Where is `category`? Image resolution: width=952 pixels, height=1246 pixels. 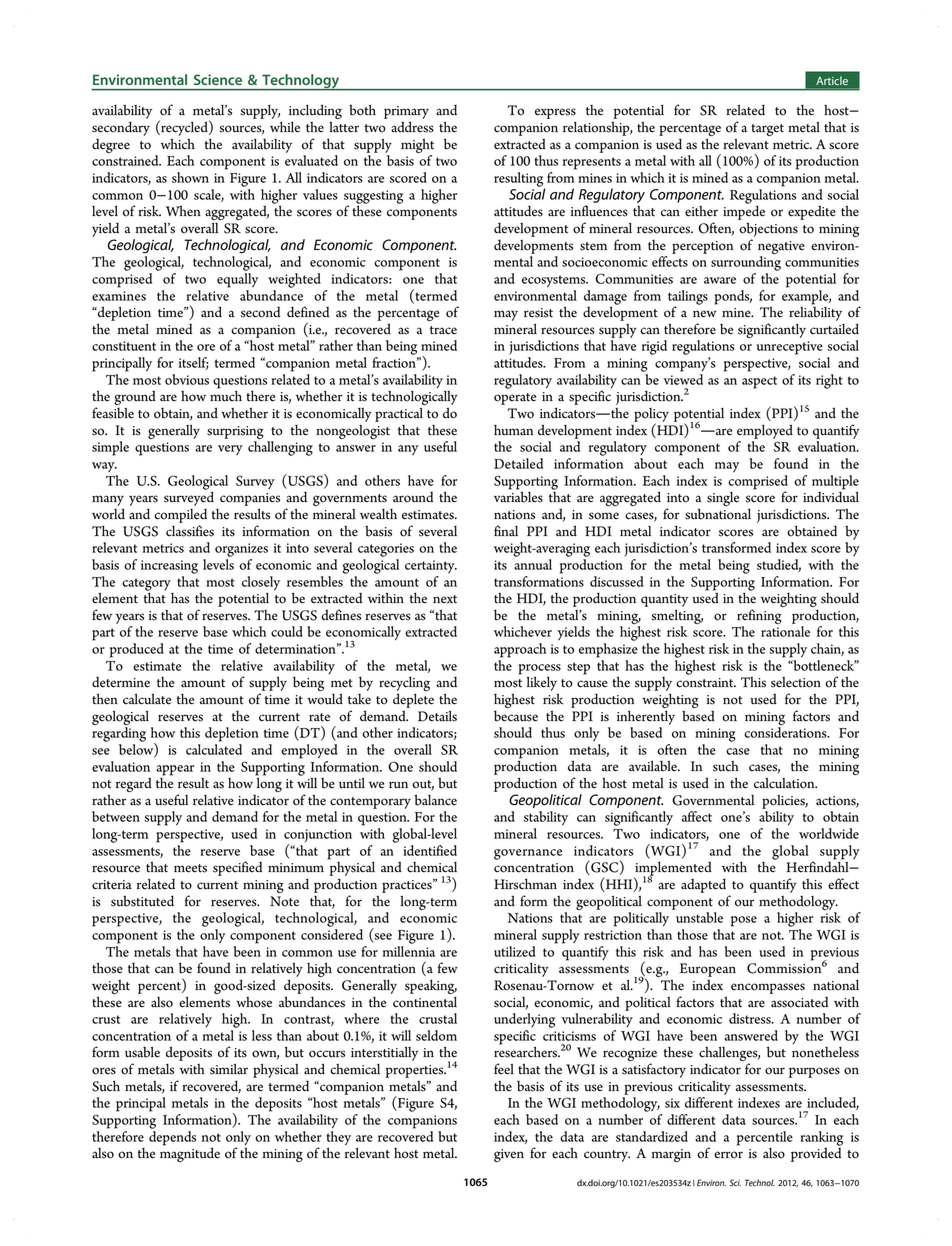
category is located at coordinates (146, 584).
